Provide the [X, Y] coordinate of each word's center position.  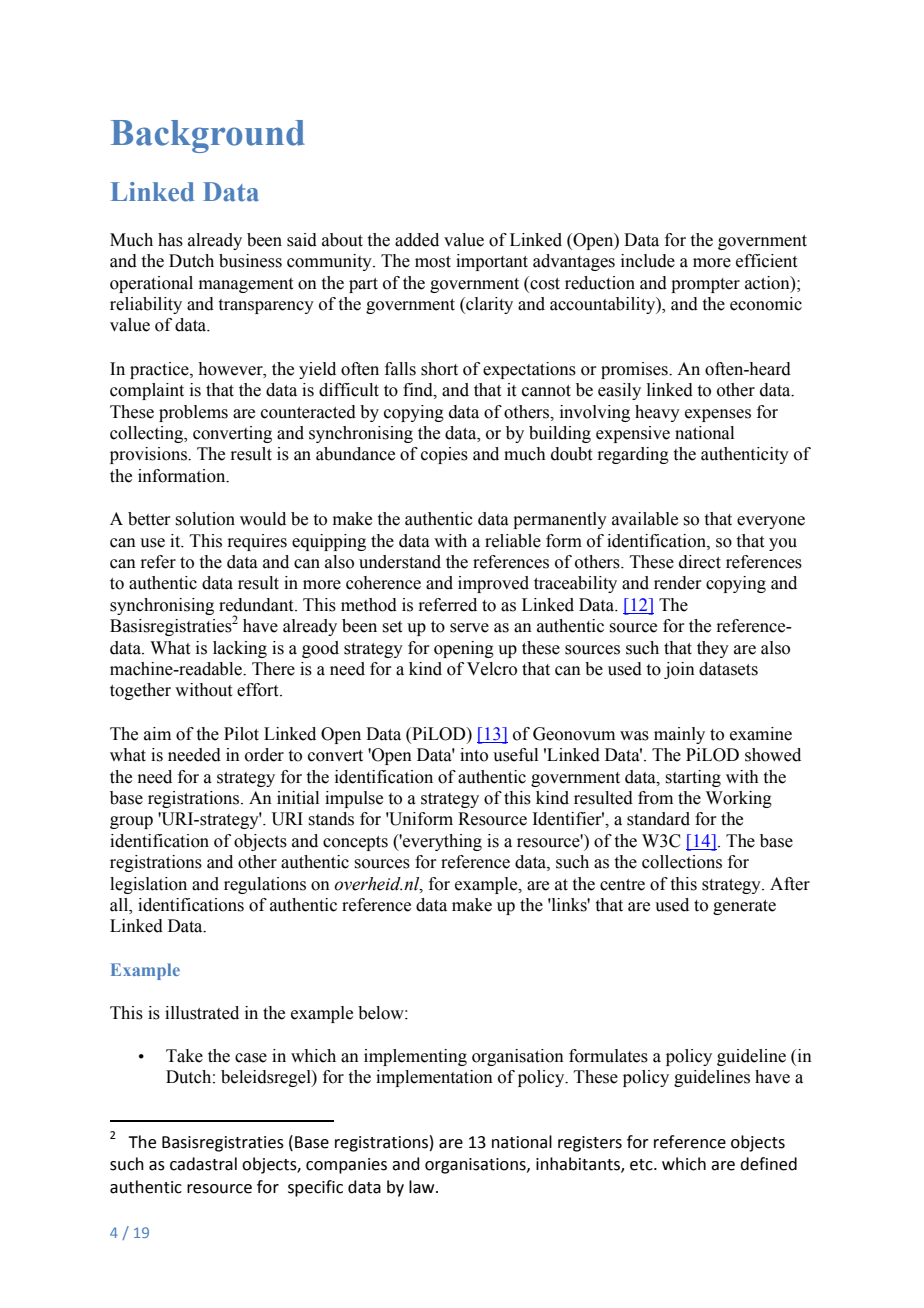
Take [184, 1056]
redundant [257, 605]
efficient [766, 261]
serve [469, 628]
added [417, 240]
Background [208, 136]
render [678, 583]
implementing [415, 1057]
